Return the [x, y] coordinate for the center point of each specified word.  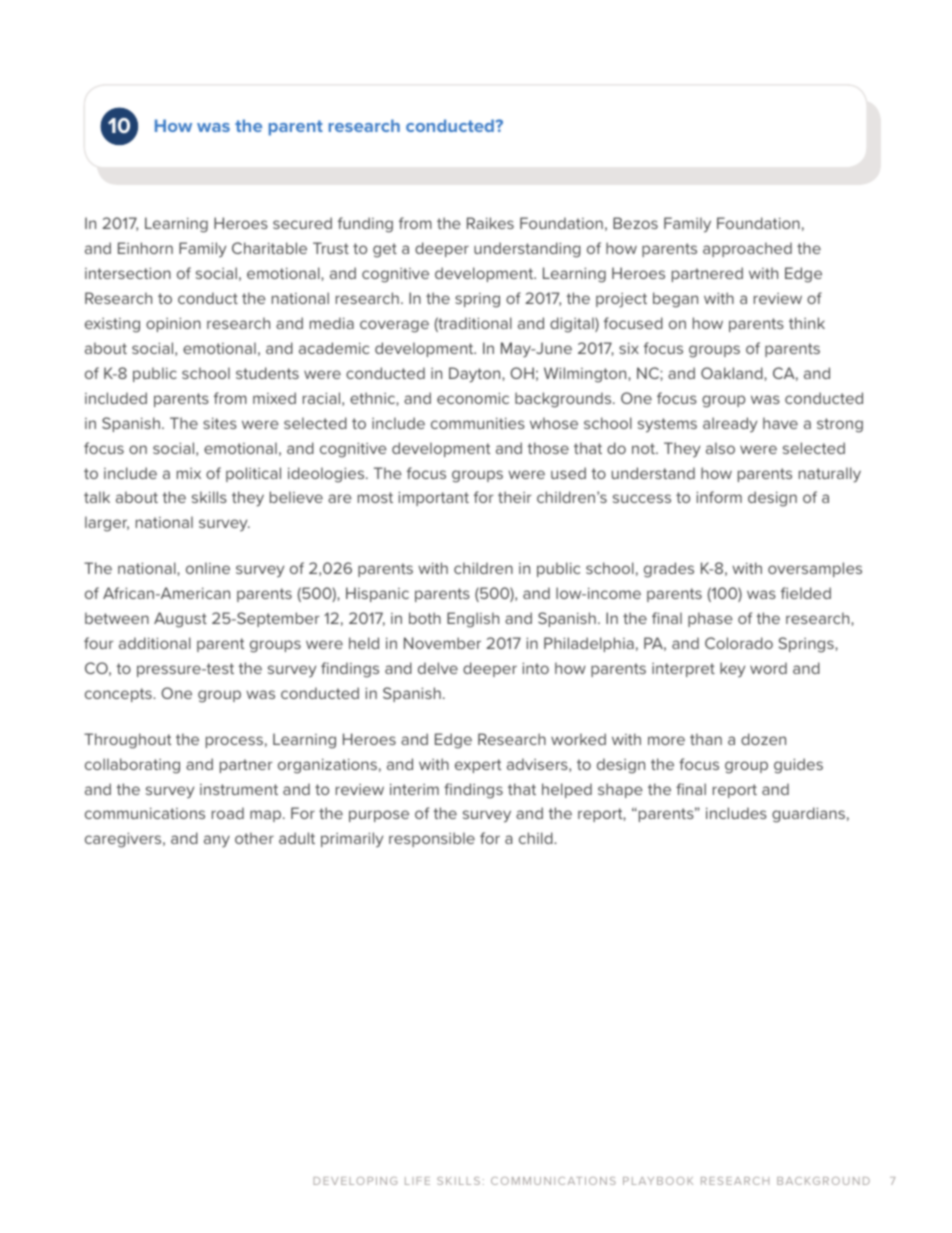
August [180, 620]
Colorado [739, 643]
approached [747, 249]
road [228, 813]
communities [478, 423]
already [730, 425]
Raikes [490, 223]
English [473, 620]
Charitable [269, 248]
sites [220, 423]
